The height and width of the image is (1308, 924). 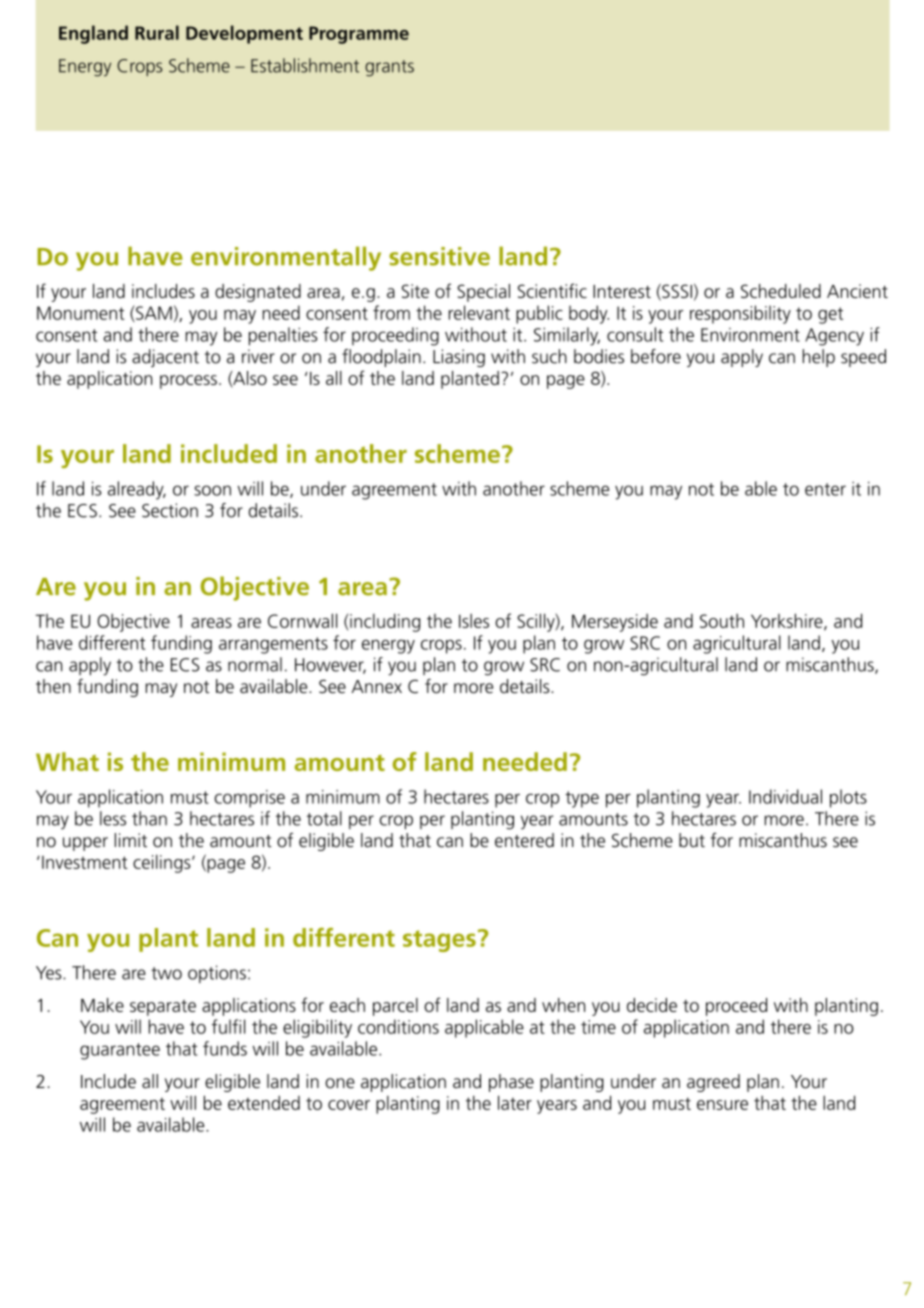 I want to click on Isles, so click(x=474, y=621).
